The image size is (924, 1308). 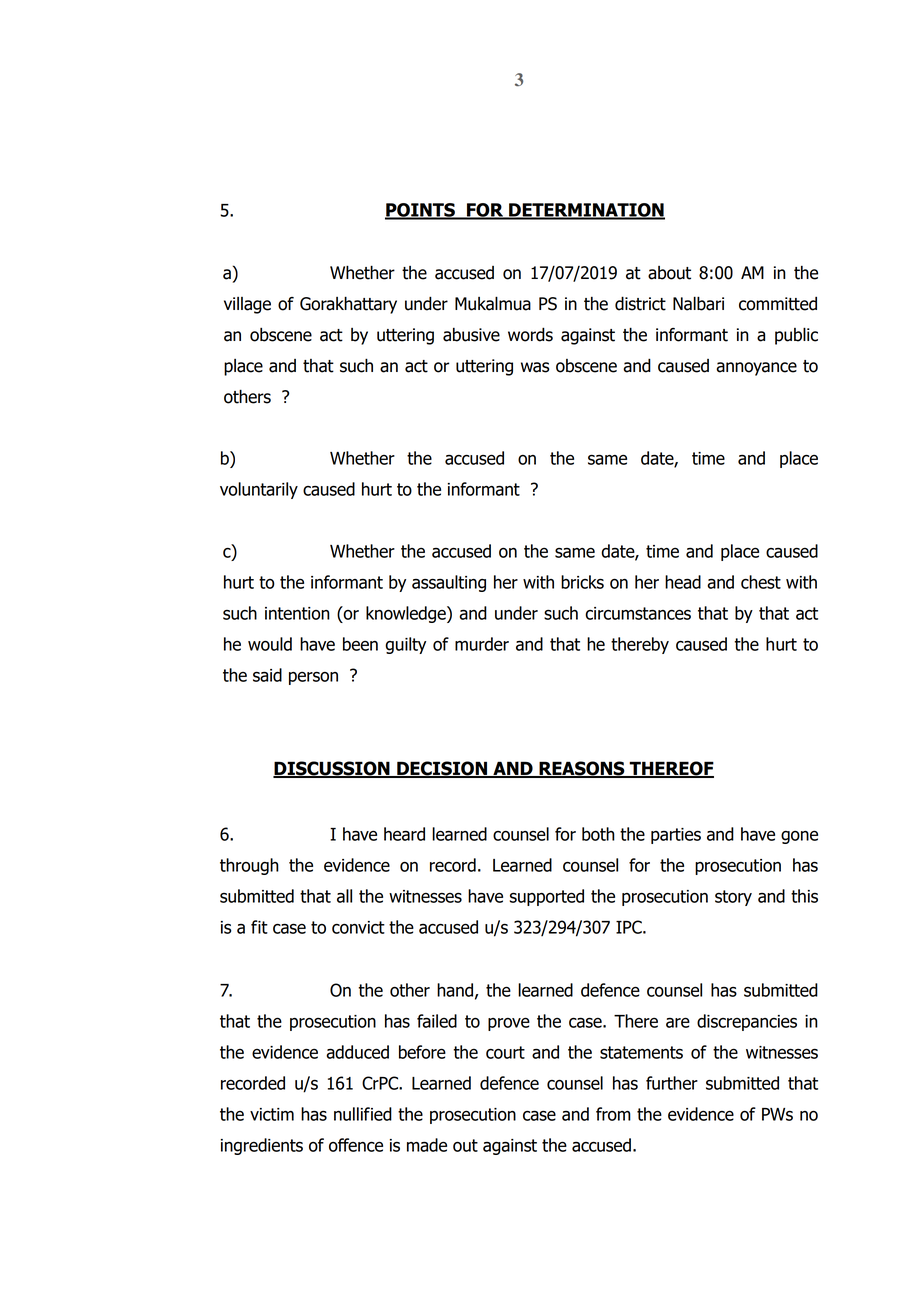 I want to click on person, so click(x=313, y=678).
